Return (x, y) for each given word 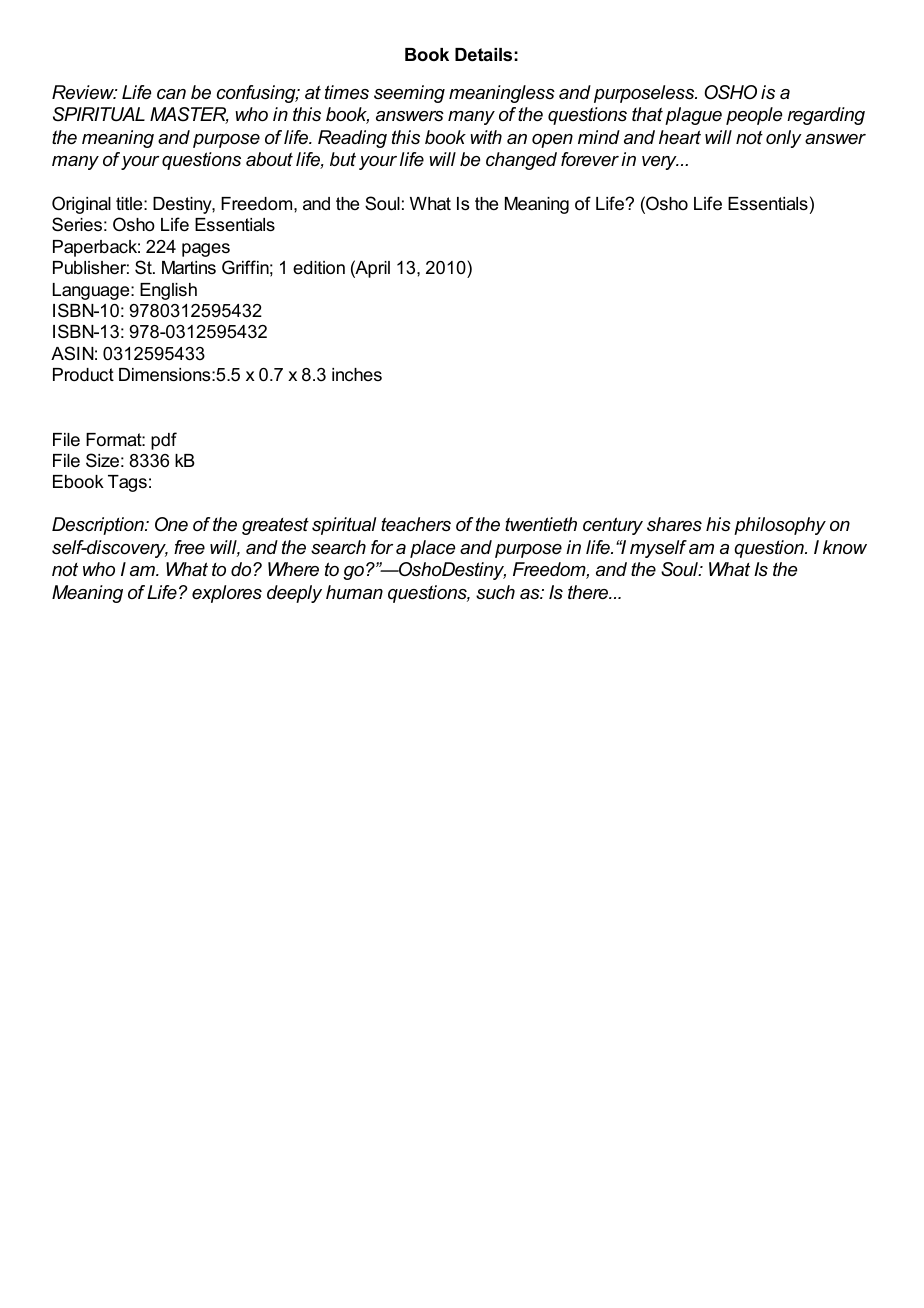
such (495, 592)
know (845, 547)
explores (227, 594)
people (754, 116)
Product (83, 374)
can (171, 94)
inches (357, 374)
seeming (409, 94)
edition (319, 268)
